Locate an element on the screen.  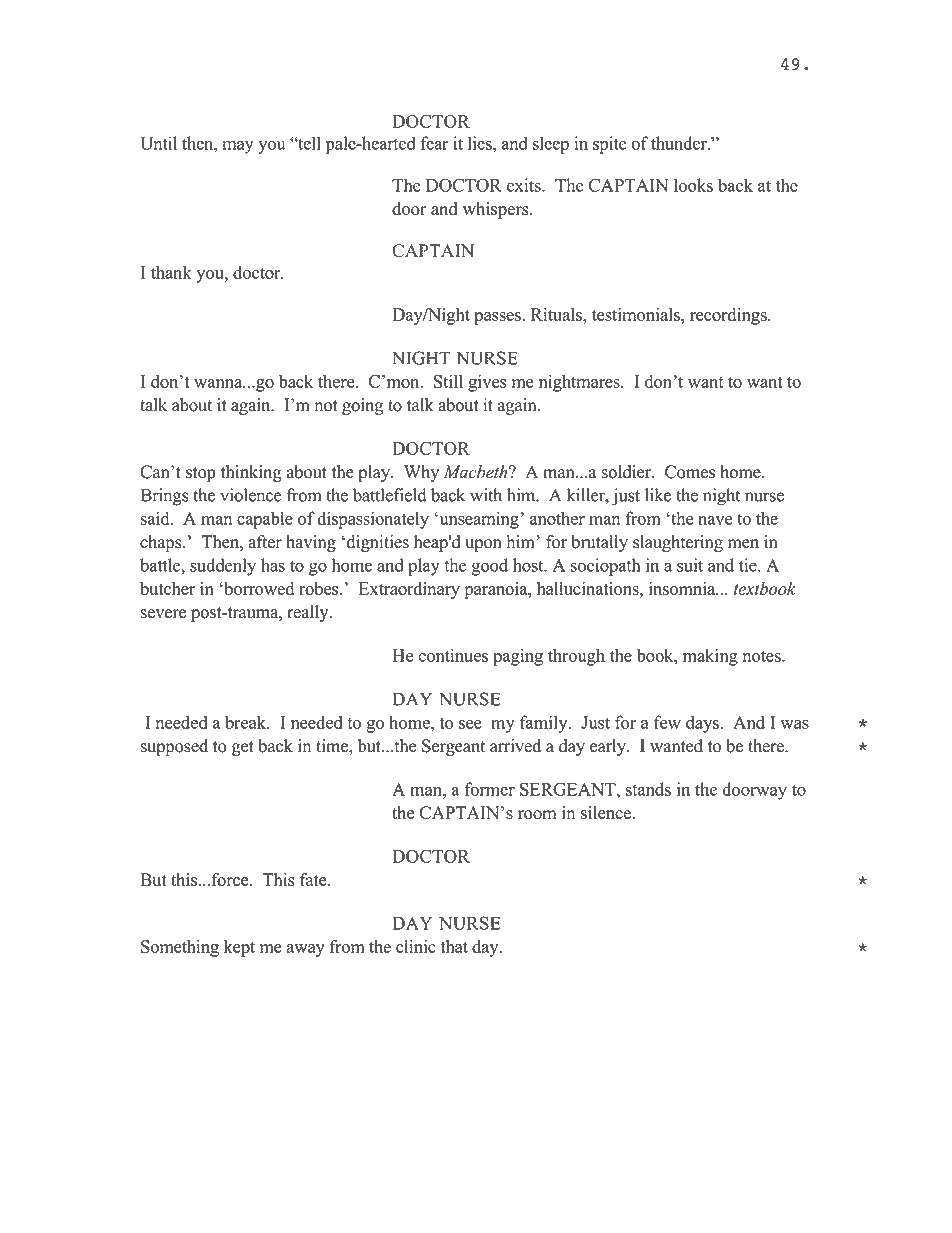
silence is located at coordinates (607, 813).
